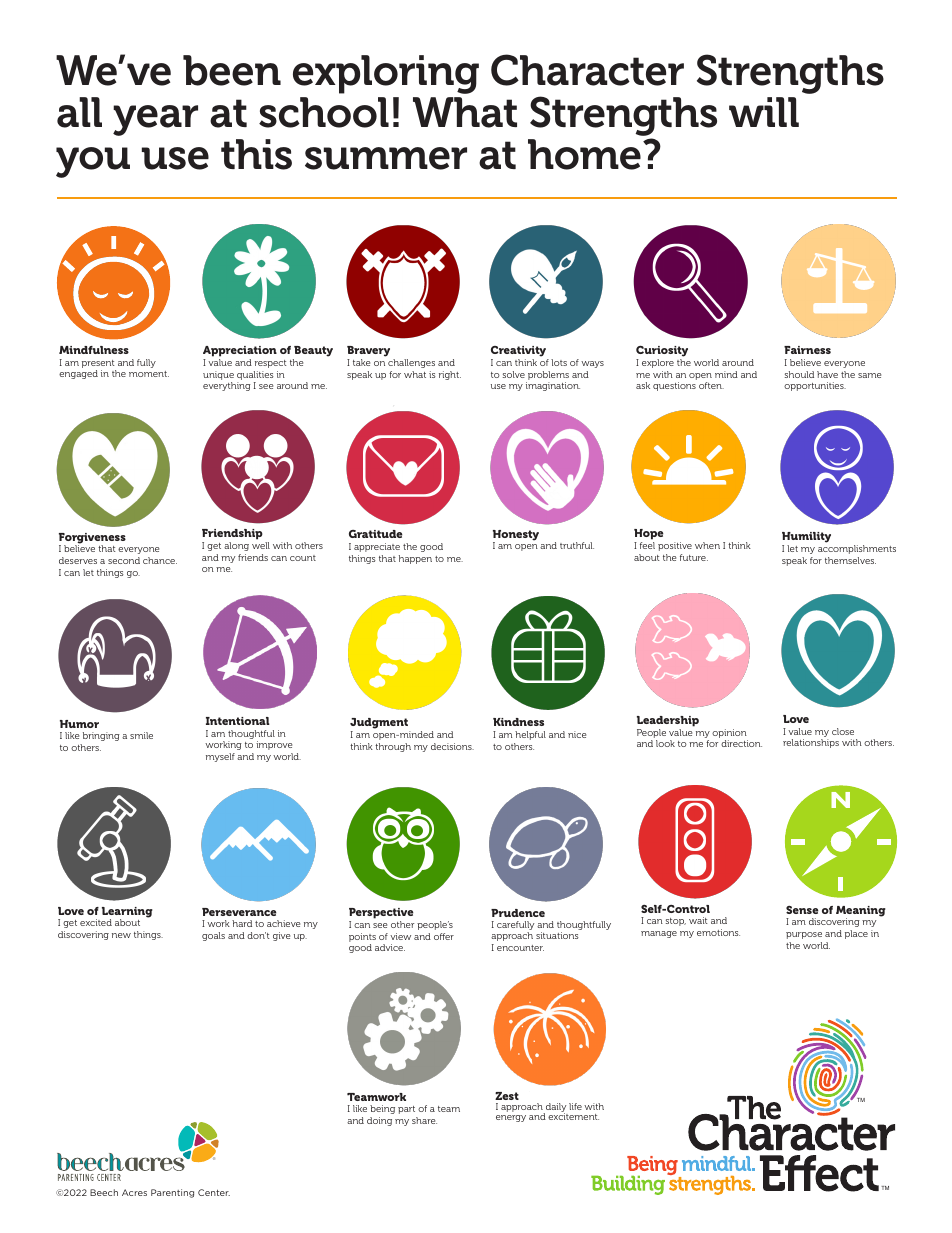  What do you see at coordinates (573, 1116) in the document?
I see `excitement` at bounding box center [573, 1116].
